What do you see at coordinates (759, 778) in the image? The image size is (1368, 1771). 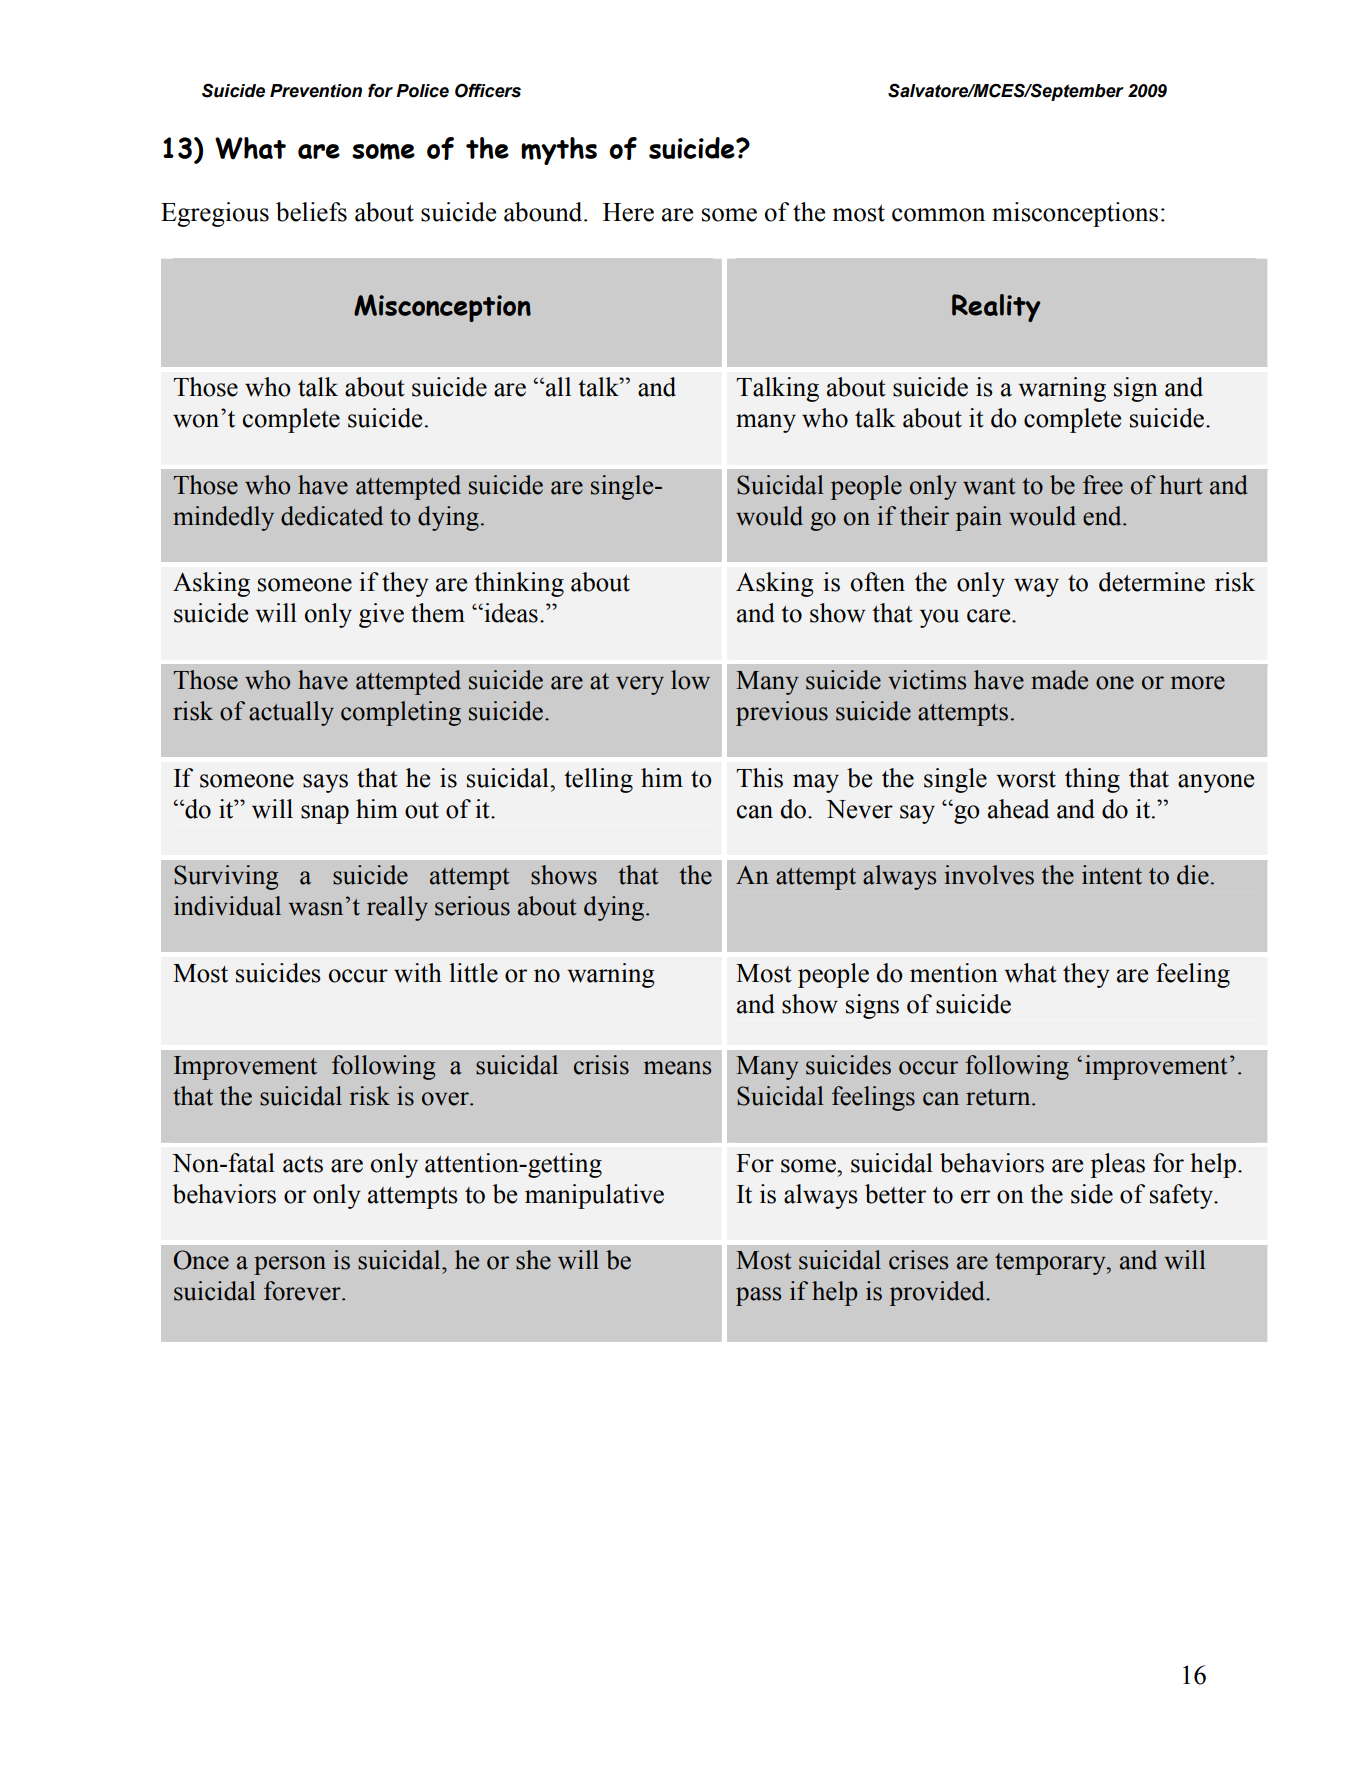 I see `This` at bounding box center [759, 778].
